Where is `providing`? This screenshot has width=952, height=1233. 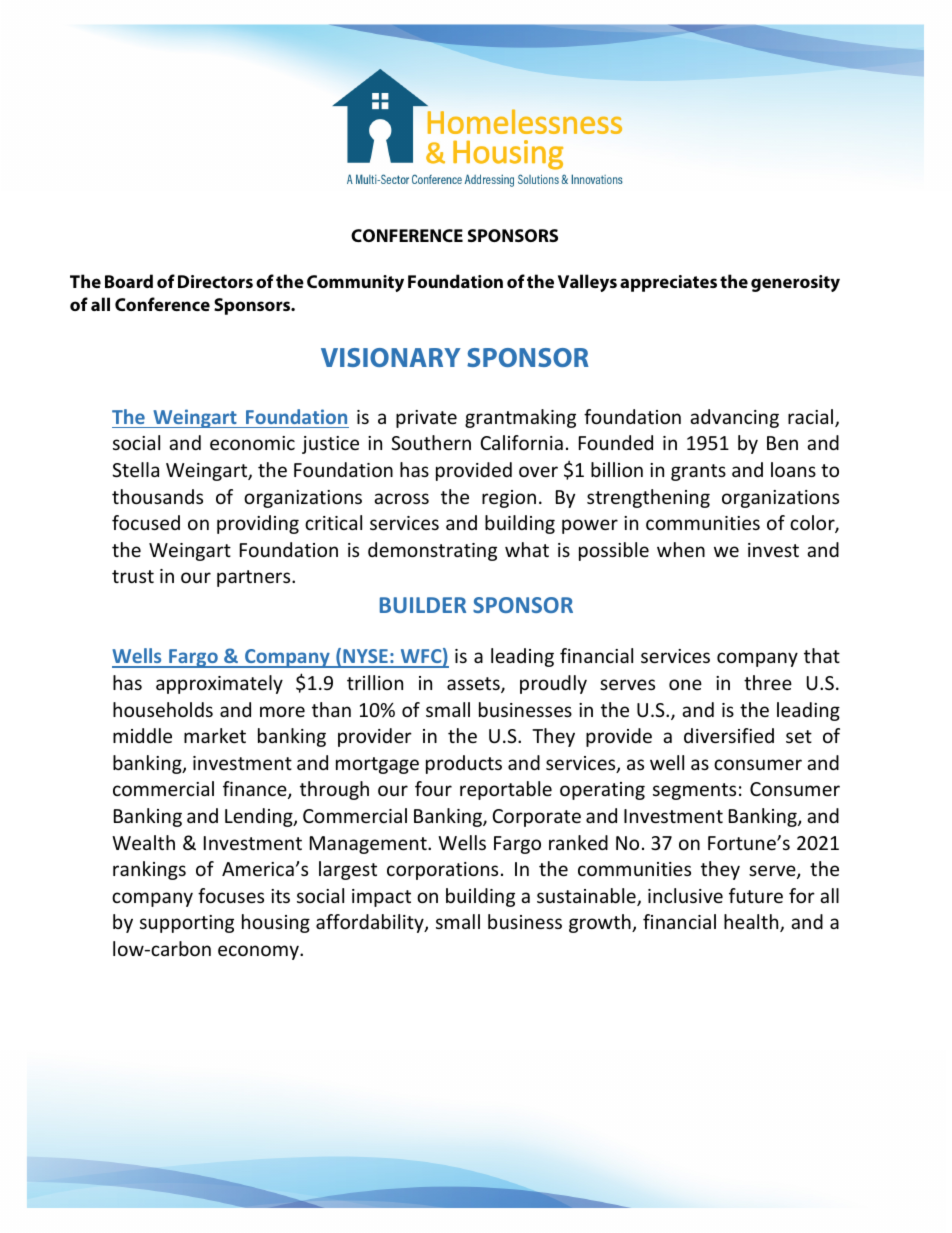
providing is located at coordinates (258, 524).
